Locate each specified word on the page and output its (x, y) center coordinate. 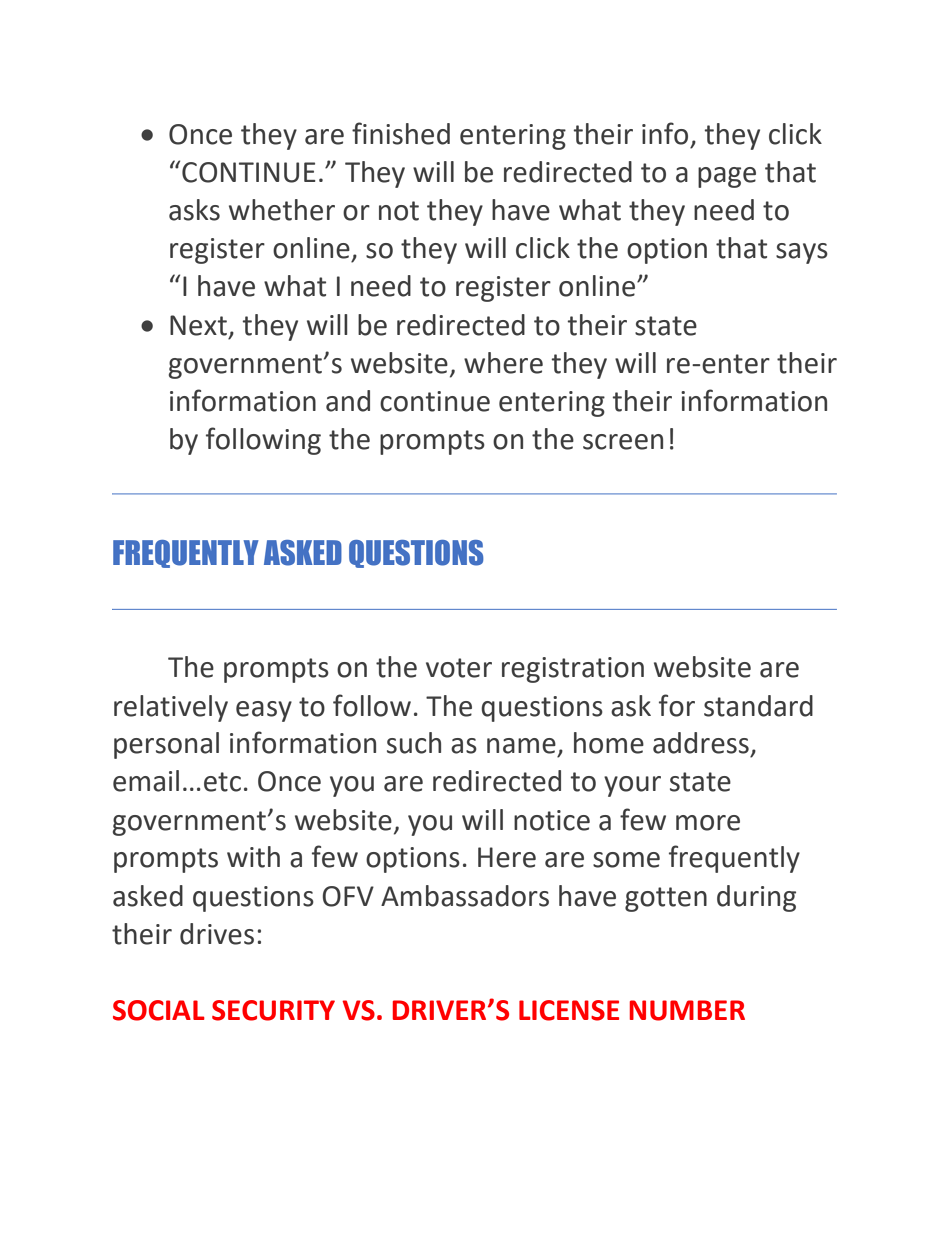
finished (401, 133)
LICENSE (569, 1010)
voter (459, 668)
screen (623, 442)
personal (166, 745)
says (802, 253)
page (727, 177)
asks (194, 210)
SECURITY (273, 1010)
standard (758, 706)
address (701, 743)
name (521, 746)
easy (264, 711)
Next (198, 325)
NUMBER (687, 1010)
